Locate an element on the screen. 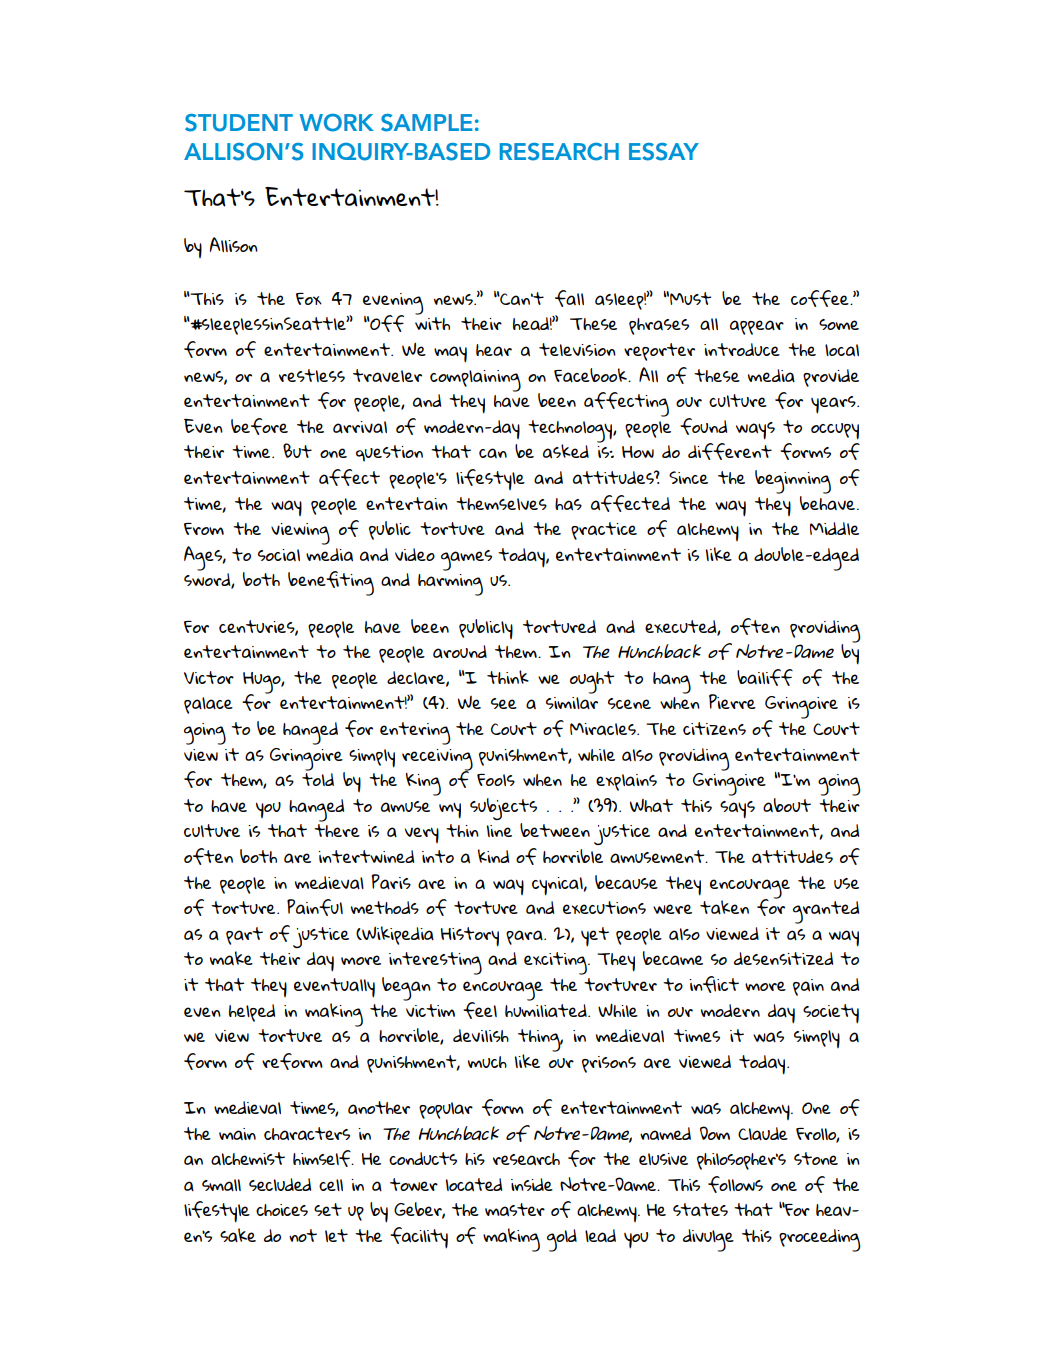  choices is located at coordinates (282, 1210).
